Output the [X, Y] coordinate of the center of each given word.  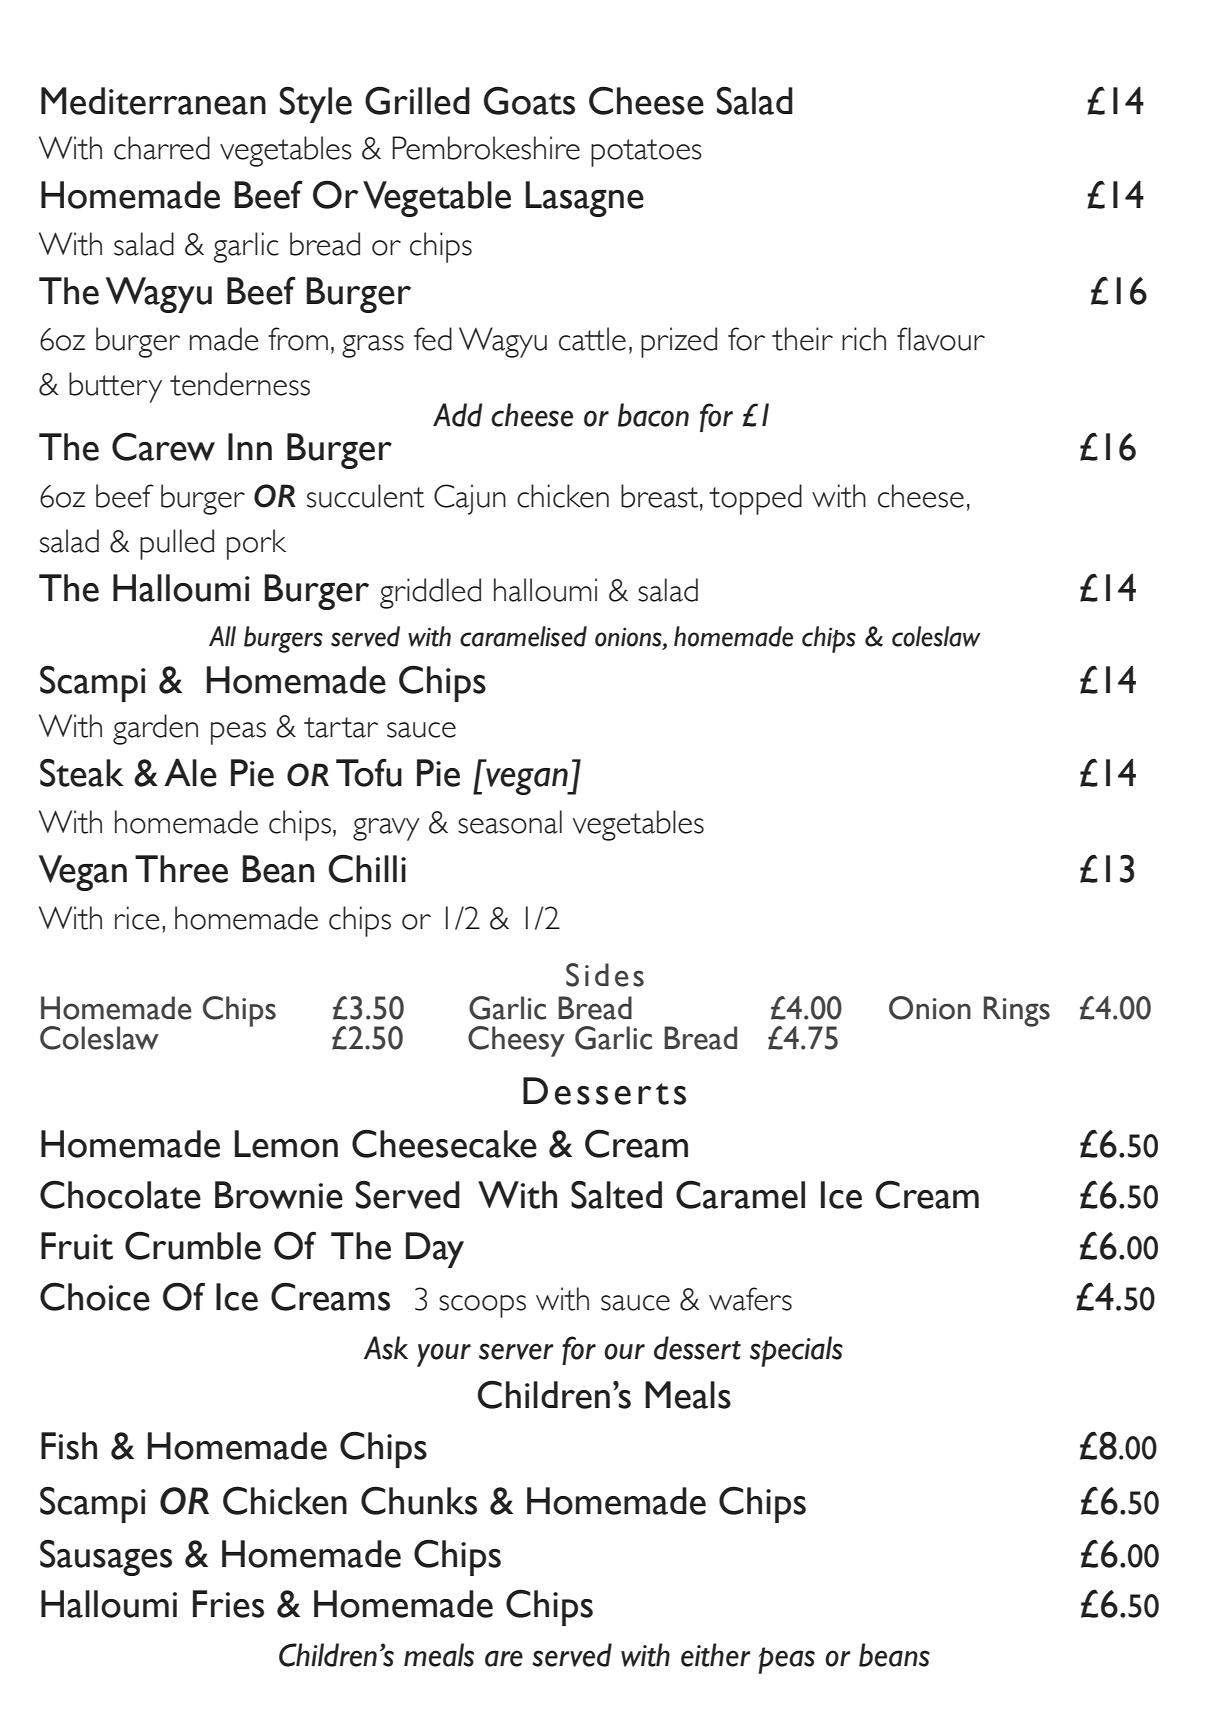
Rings [1017, 1011]
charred [162, 148]
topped [755, 499]
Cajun [470, 499]
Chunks [419, 1500]
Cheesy [516, 1041]
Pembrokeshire [486, 148]
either [715, 1655]
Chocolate [120, 1194]
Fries [228, 1604]
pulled [177, 544]
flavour [941, 339]
